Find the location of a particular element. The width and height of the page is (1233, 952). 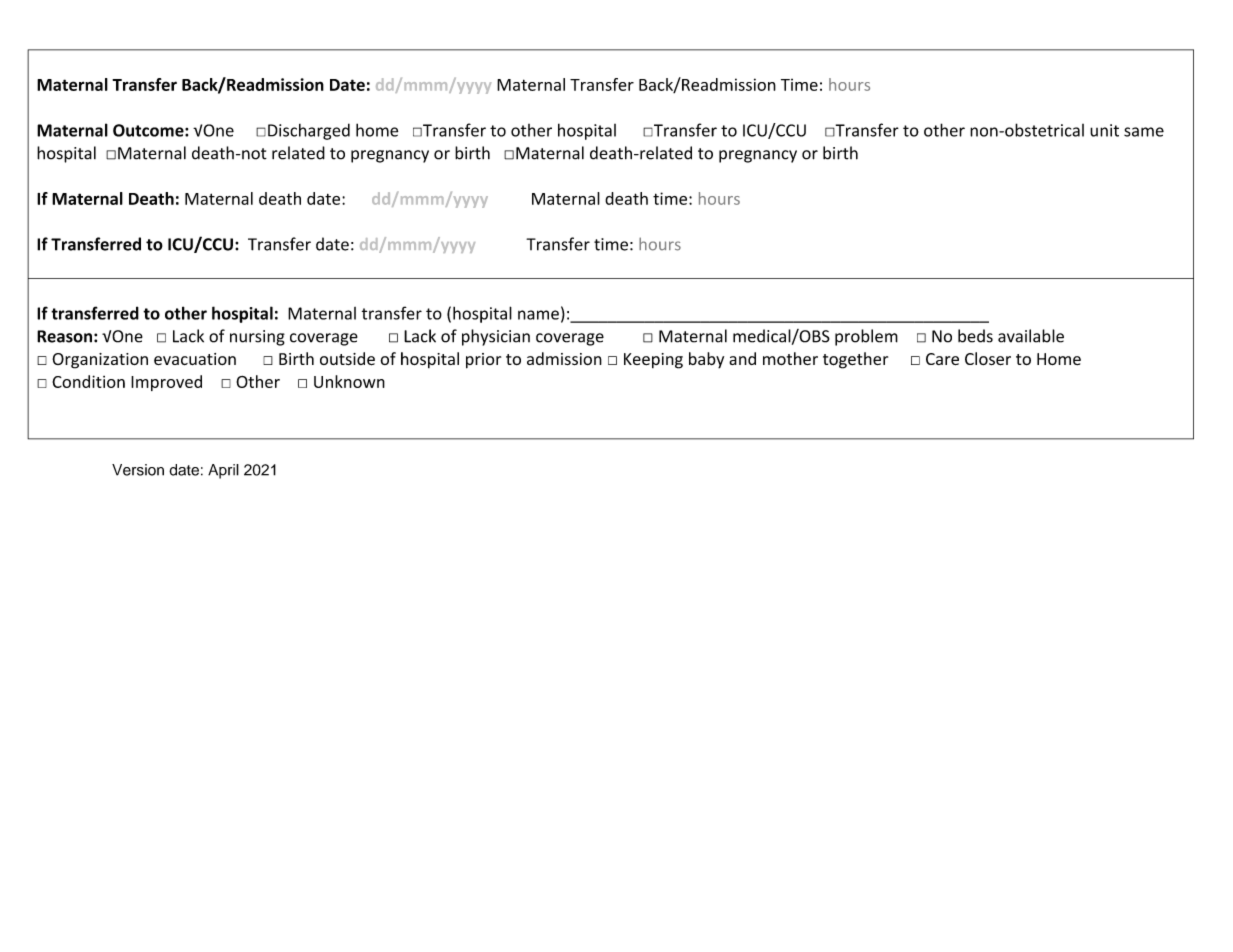

available is located at coordinates (1031, 336).
